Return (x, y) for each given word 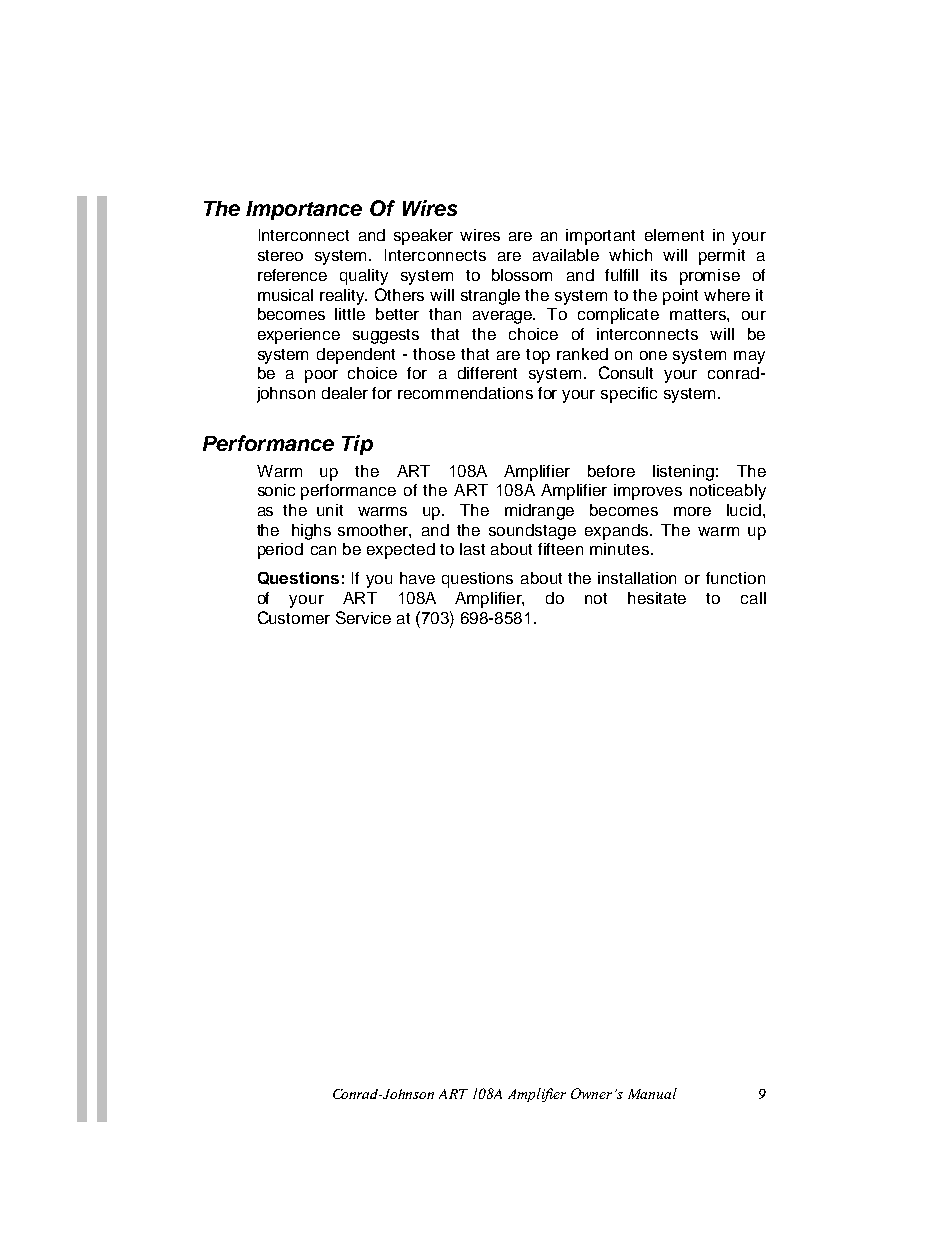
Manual (652, 1093)
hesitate (657, 598)
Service (363, 617)
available (566, 255)
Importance (304, 210)
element (674, 235)
